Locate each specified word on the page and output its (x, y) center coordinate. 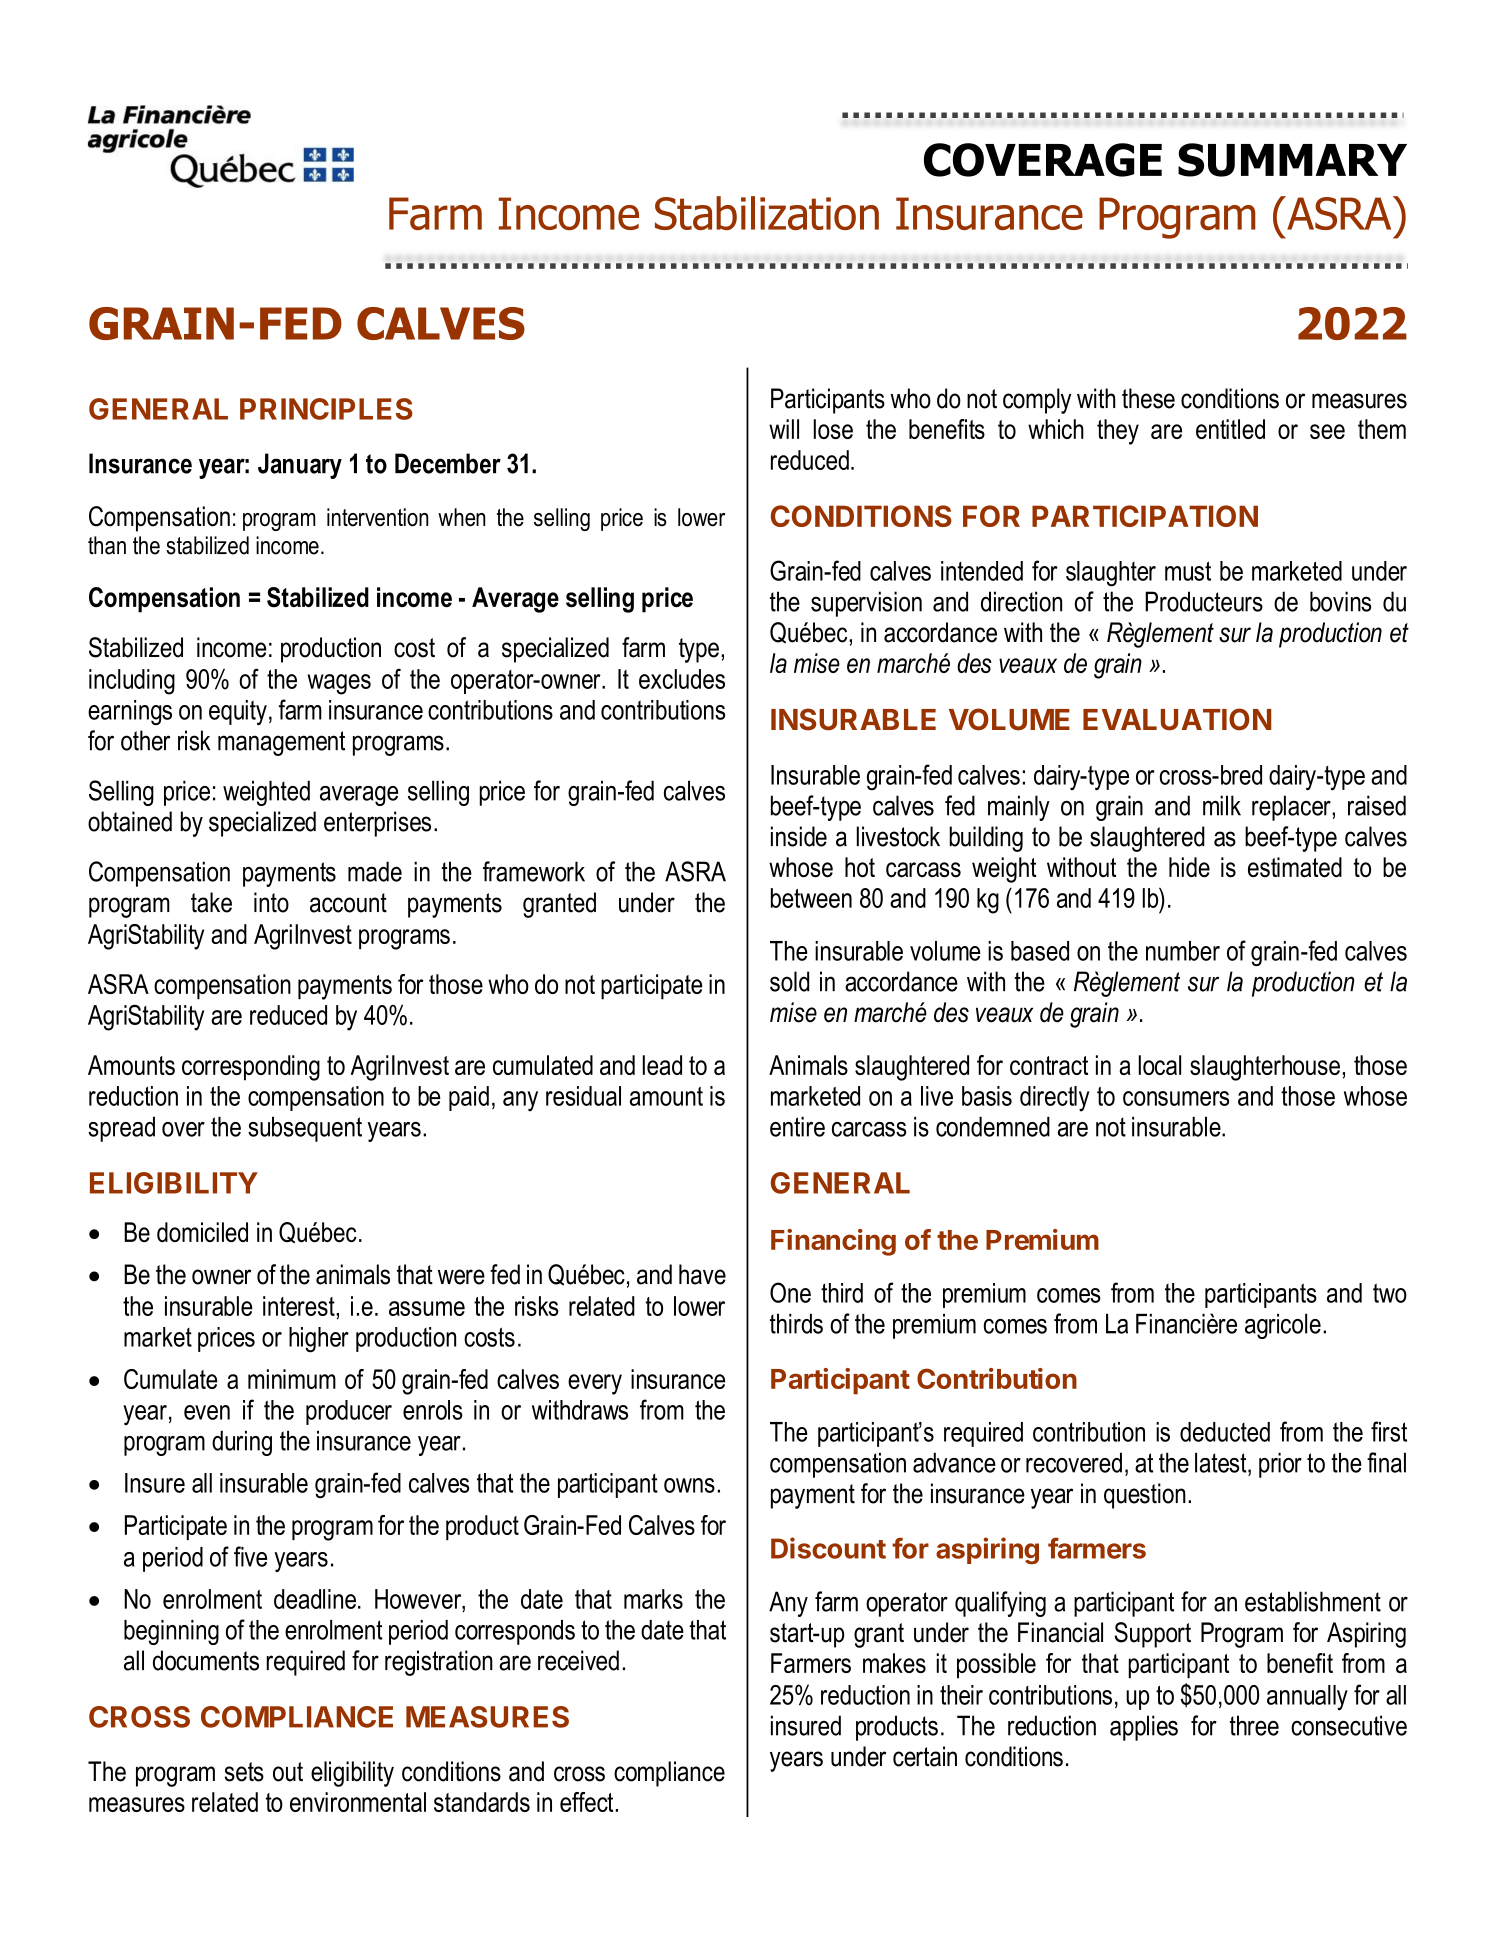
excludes (682, 679)
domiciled (202, 1232)
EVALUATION (1177, 719)
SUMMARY (1292, 160)
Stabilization (767, 213)
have (702, 1274)
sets (244, 1772)
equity (238, 712)
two (1390, 1293)
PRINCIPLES (326, 409)
